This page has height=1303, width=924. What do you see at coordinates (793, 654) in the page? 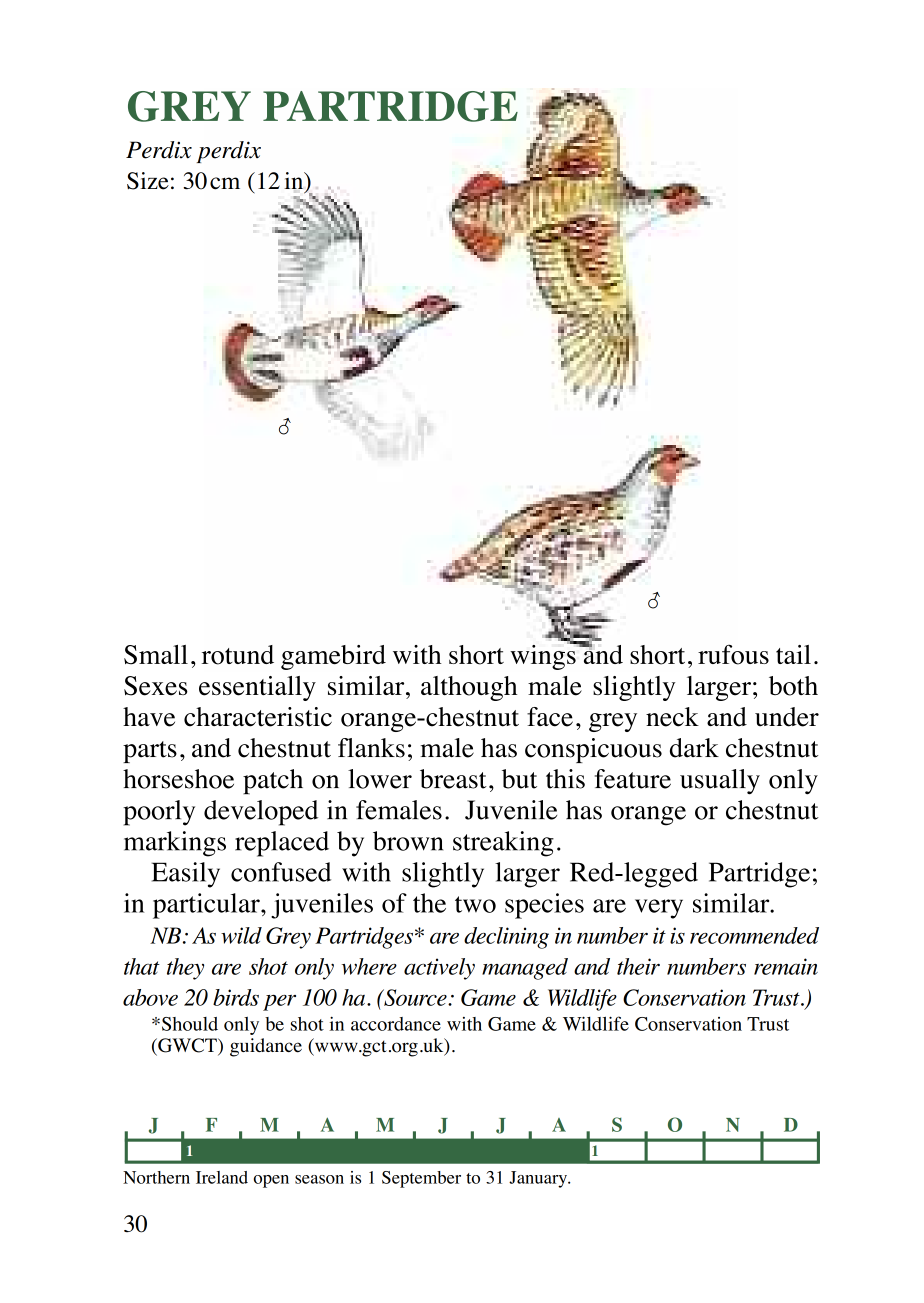
I see `tail` at bounding box center [793, 654].
